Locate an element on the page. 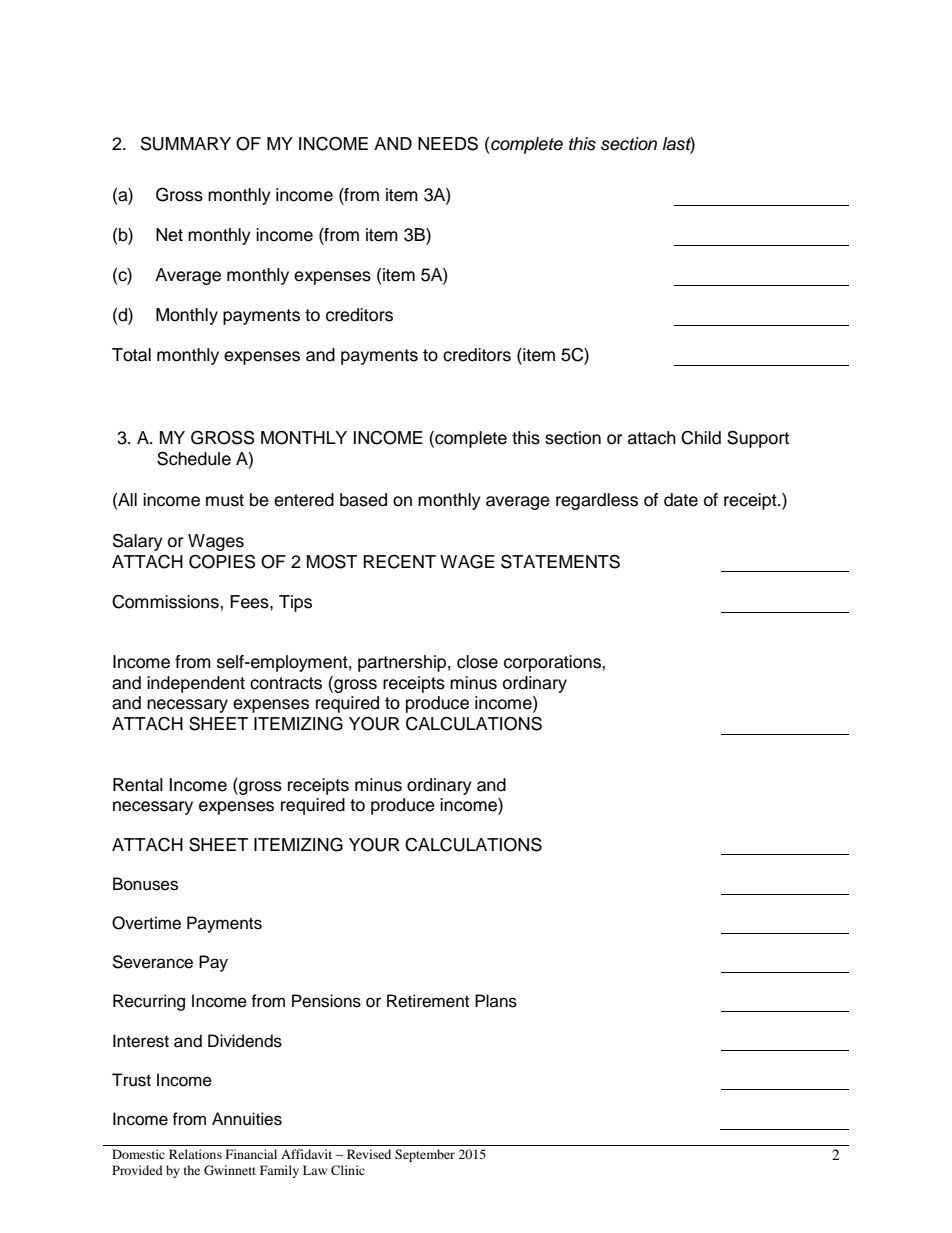 The height and width of the page is (1233, 952). Retirement is located at coordinates (428, 1001).
